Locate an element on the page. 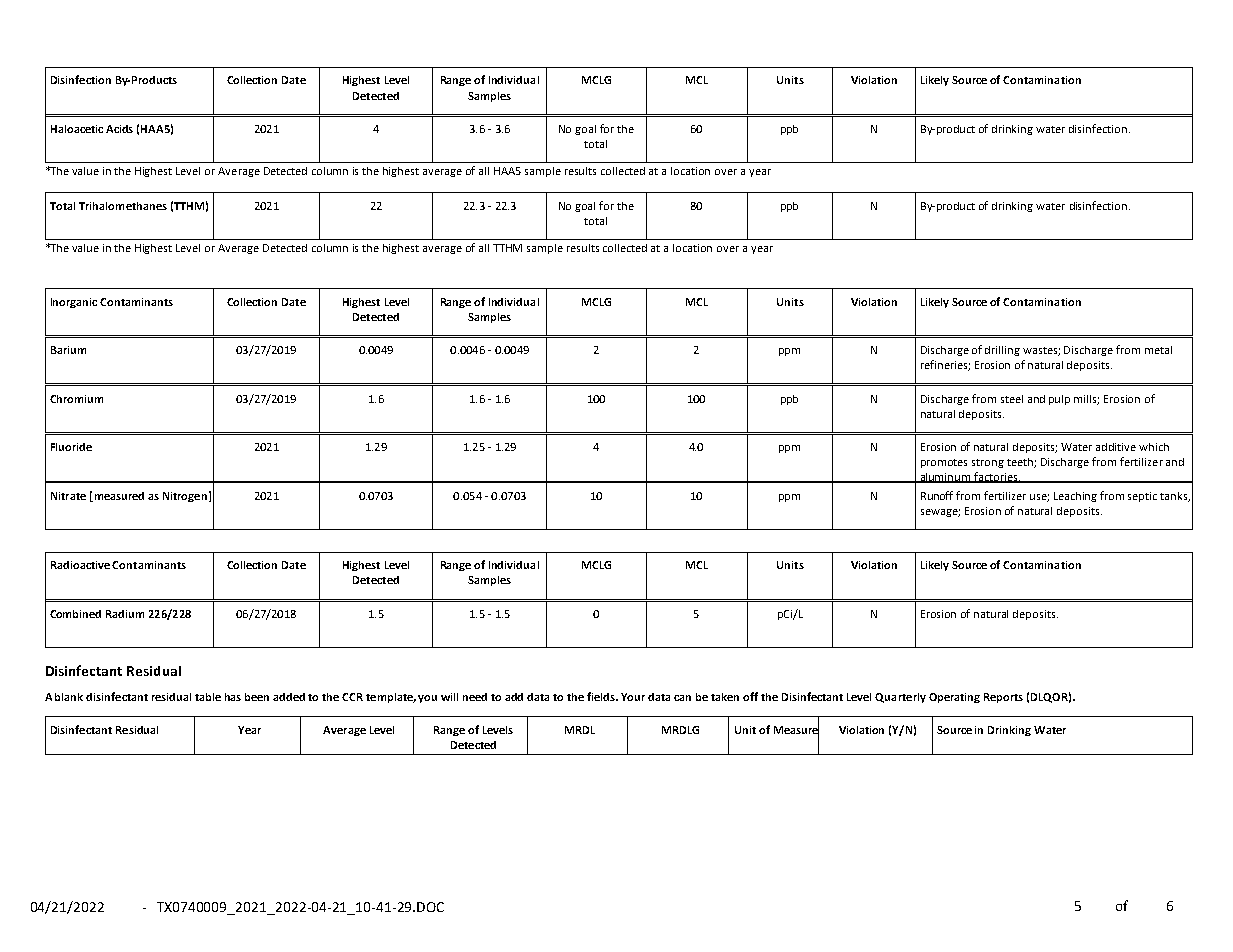 This image has width=1233, height=952. Your is located at coordinates (633, 697).
